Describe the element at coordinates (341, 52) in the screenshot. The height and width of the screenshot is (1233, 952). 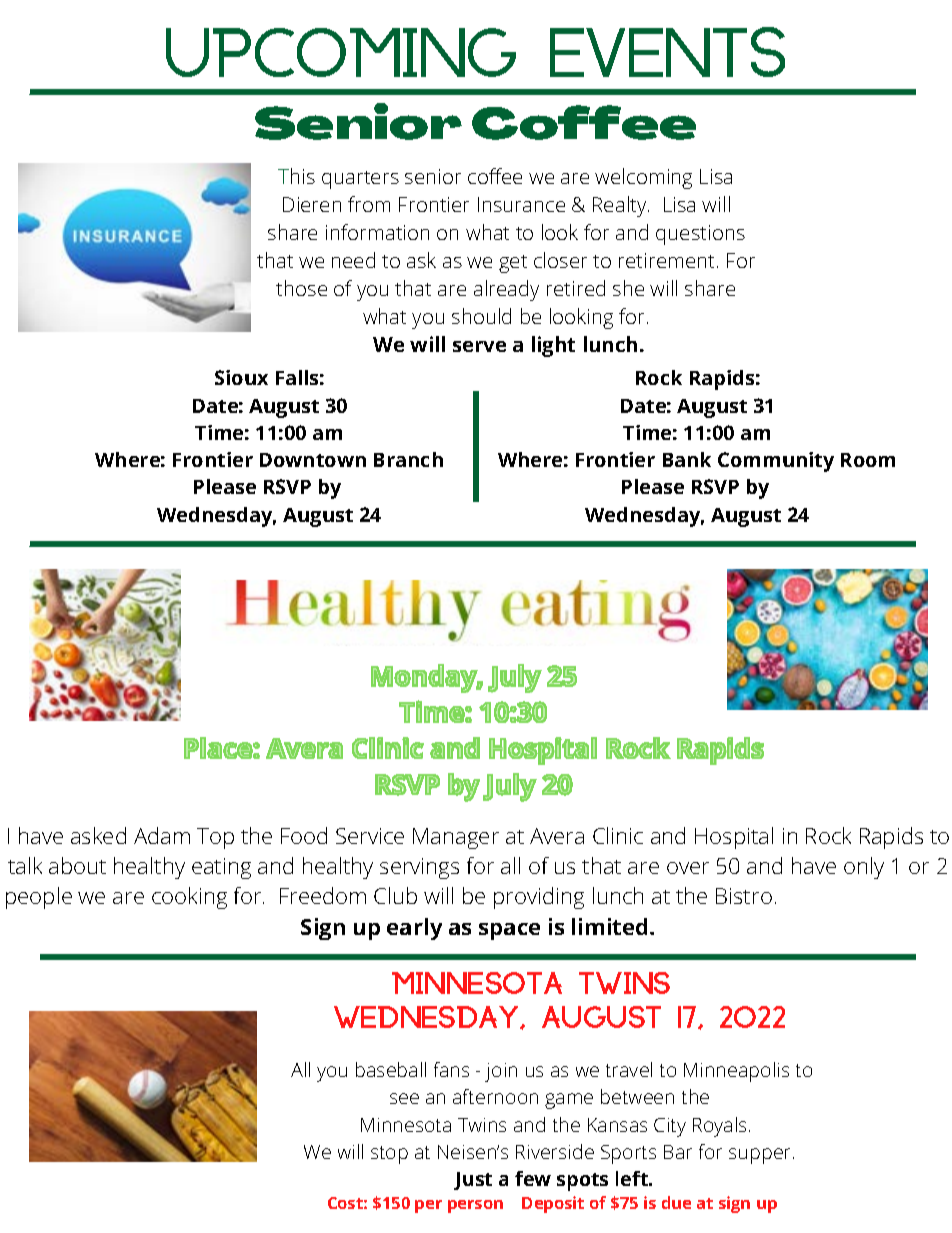
I see `Upcoming` at that location.
